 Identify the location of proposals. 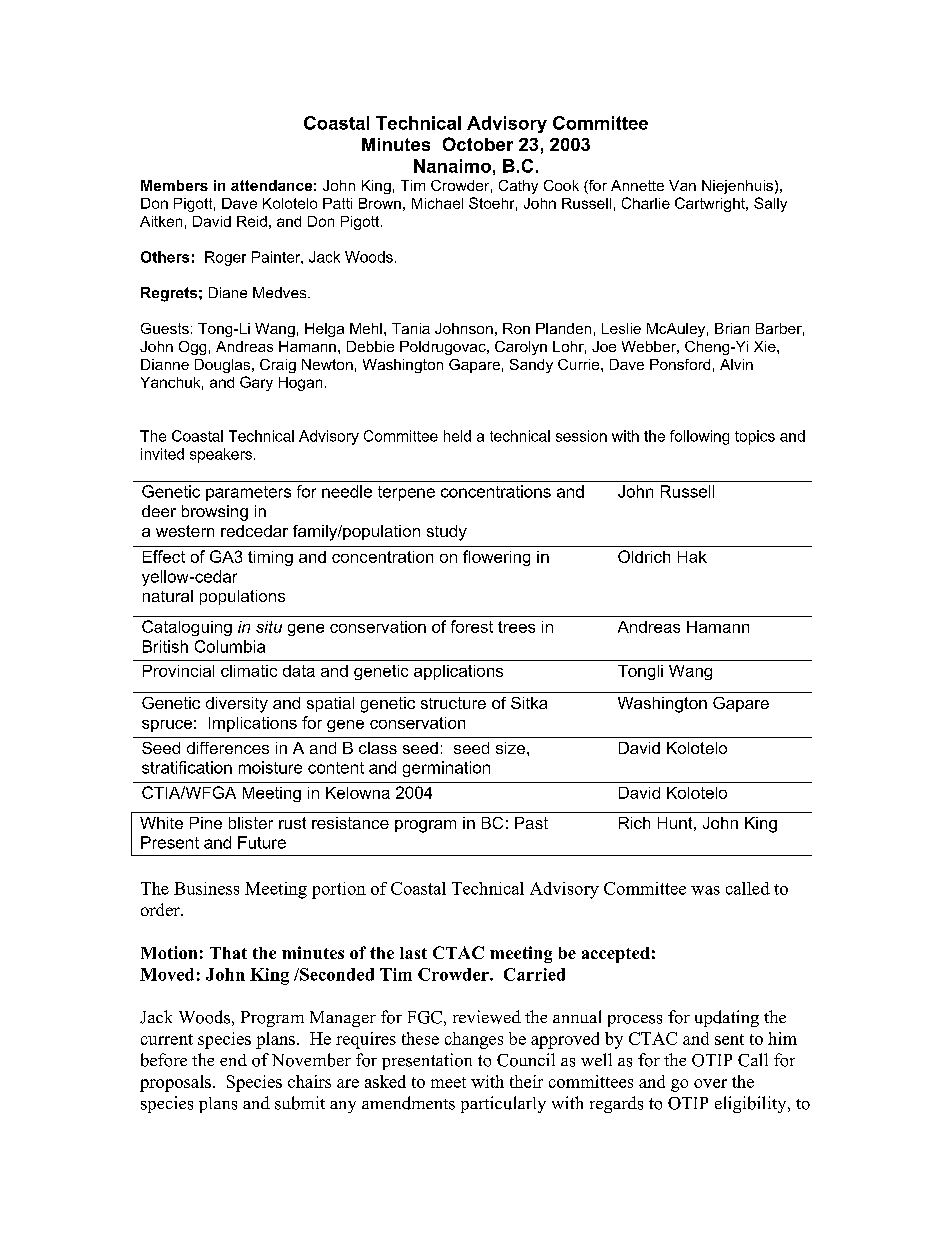
(175, 1083).
